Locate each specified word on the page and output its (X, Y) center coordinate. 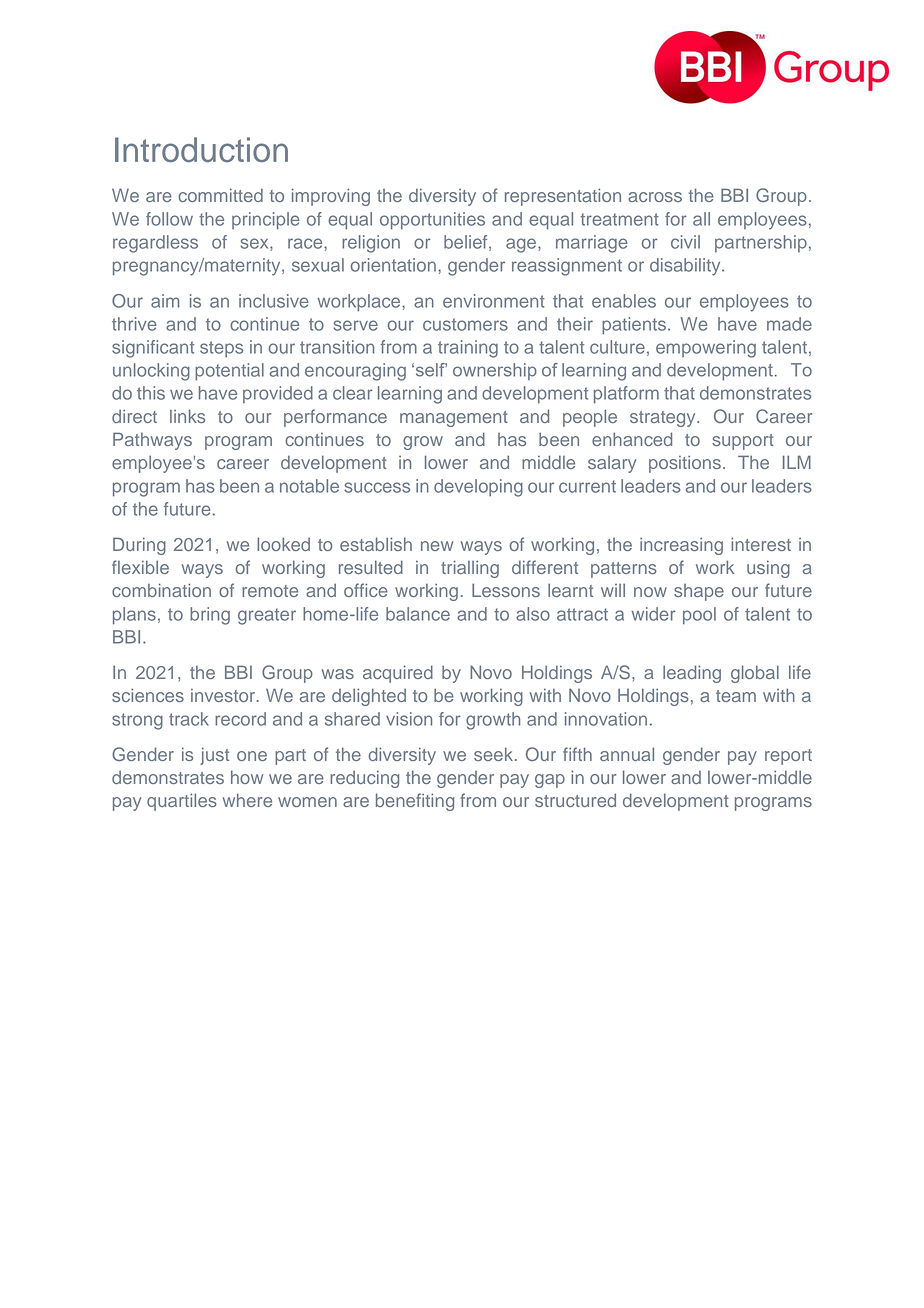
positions (685, 464)
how (247, 777)
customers (465, 324)
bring (210, 616)
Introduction (201, 149)
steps (221, 349)
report (788, 757)
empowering (706, 349)
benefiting (415, 802)
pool (699, 615)
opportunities (432, 221)
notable (309, 486)
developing (478, 488)
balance (418, 614)
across (655, 197)
